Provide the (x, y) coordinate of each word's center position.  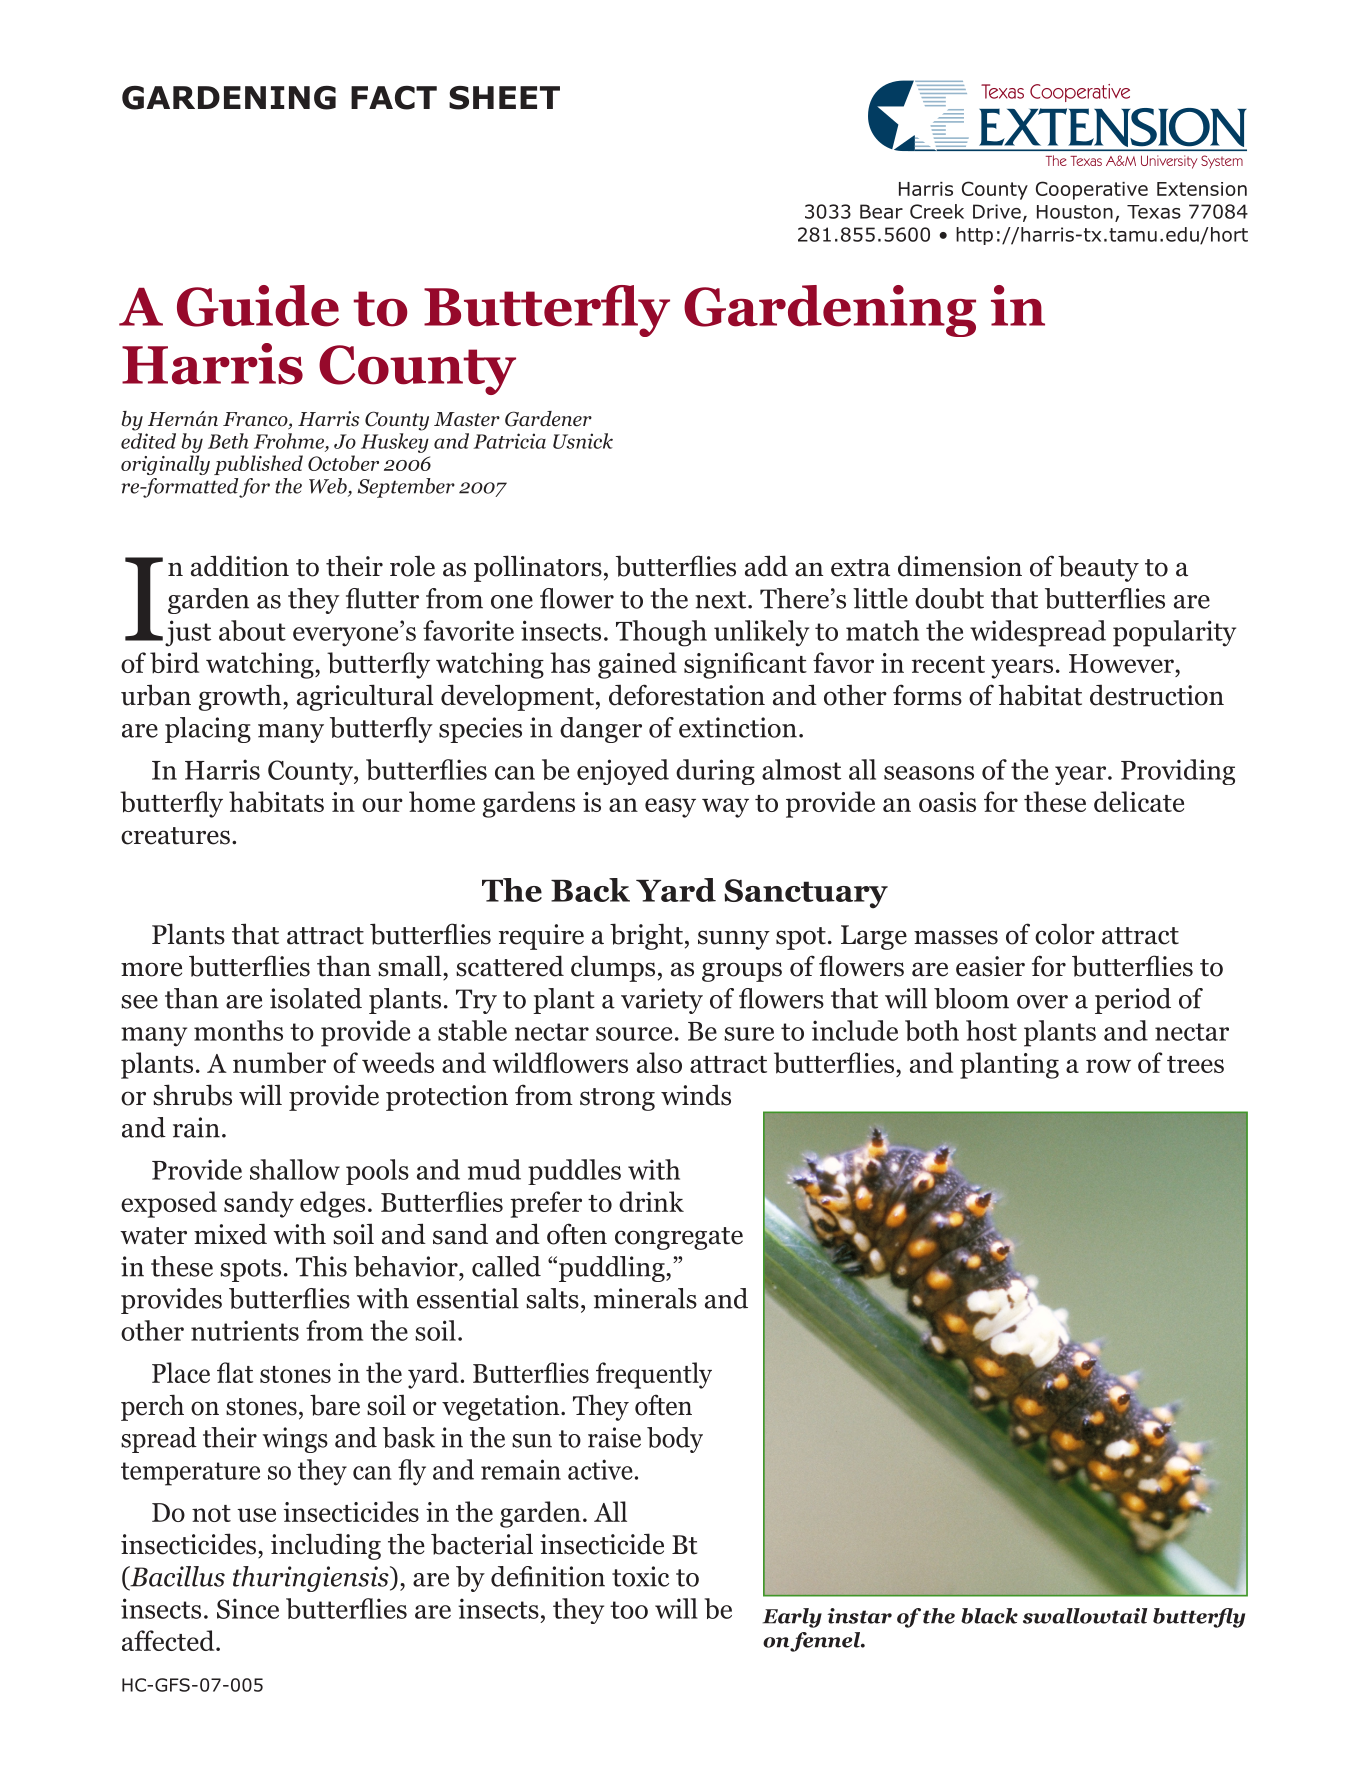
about (252, 630)
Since (248, 1608)
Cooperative (1092, 190)
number (279, 1062)
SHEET (504, 98)
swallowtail (1085, 1616)
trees (1195, 1064)
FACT (394, 98)
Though (661, 633)
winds (696, 1095)
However (1121, 663)
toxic (640, 1576)
